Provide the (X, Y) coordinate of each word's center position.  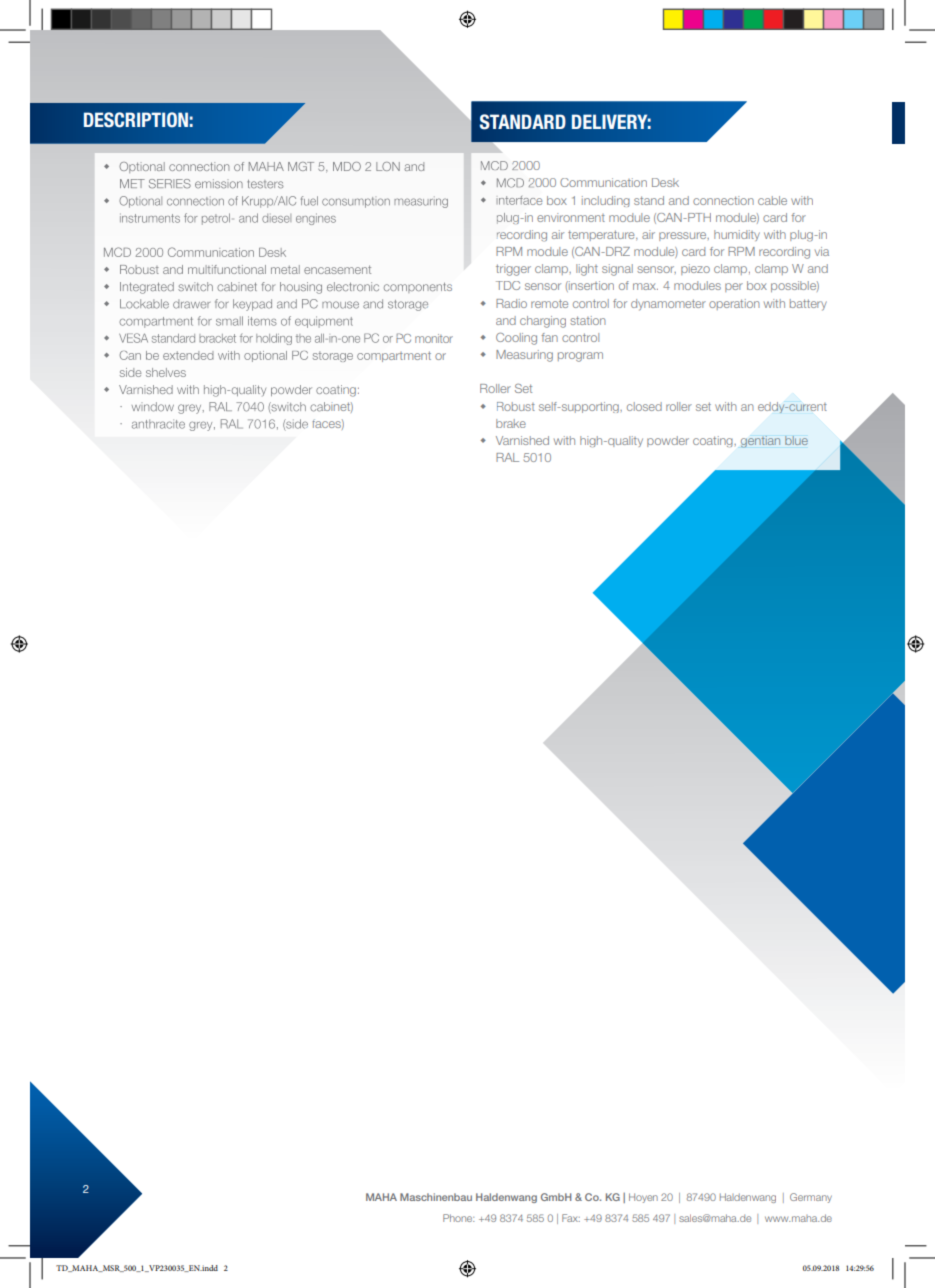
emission (219, 184)
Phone (458, 1218)
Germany (811, 1198)
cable (772, 200)
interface (519, 200)
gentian (760, 442)
